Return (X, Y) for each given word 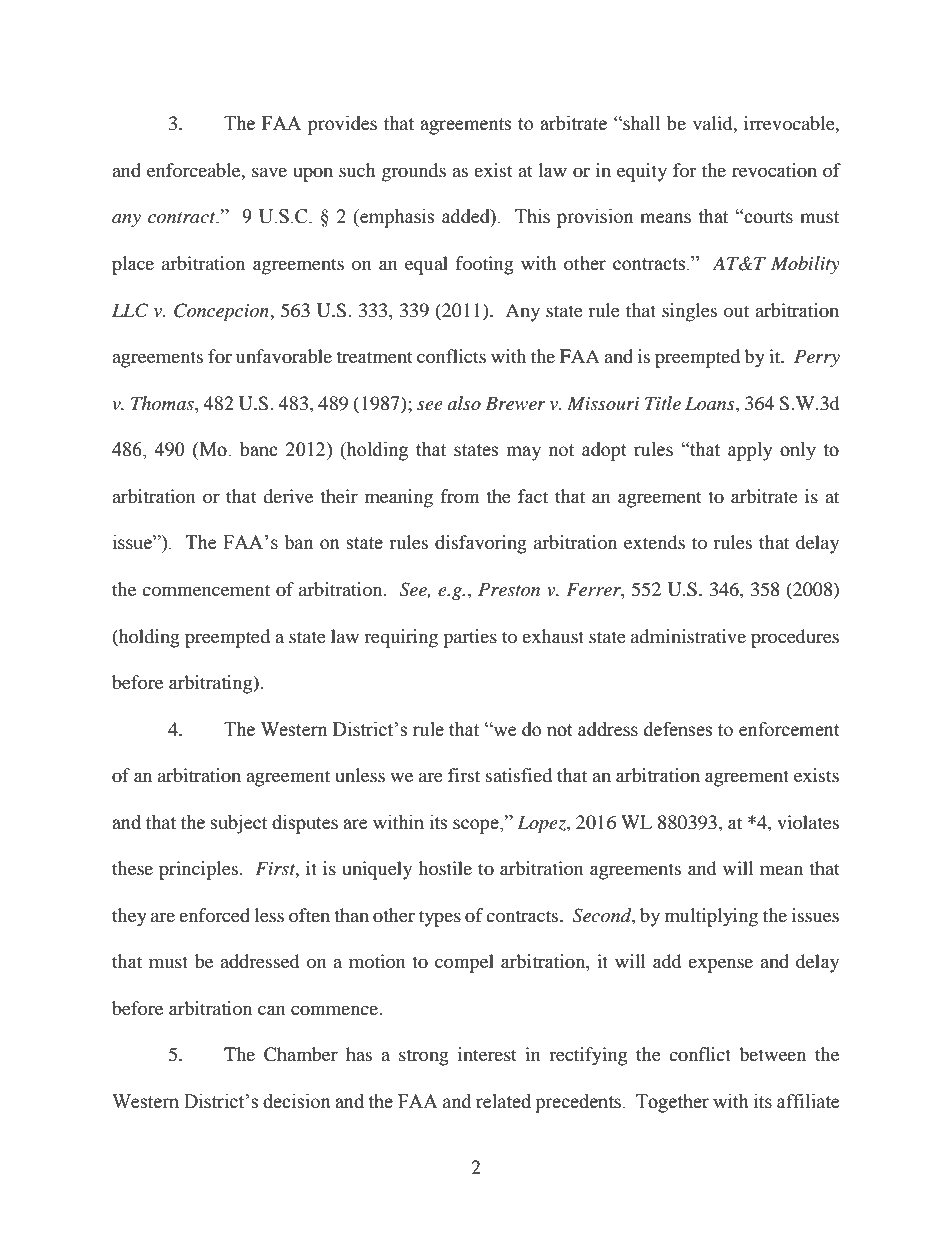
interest (487, 1054)
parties (470, 638)
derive (288, 496)
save (269, 172)
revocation (774, 170)
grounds (414, 172)
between (772, 1054)
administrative (688, 636)
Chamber (301, 1054)
